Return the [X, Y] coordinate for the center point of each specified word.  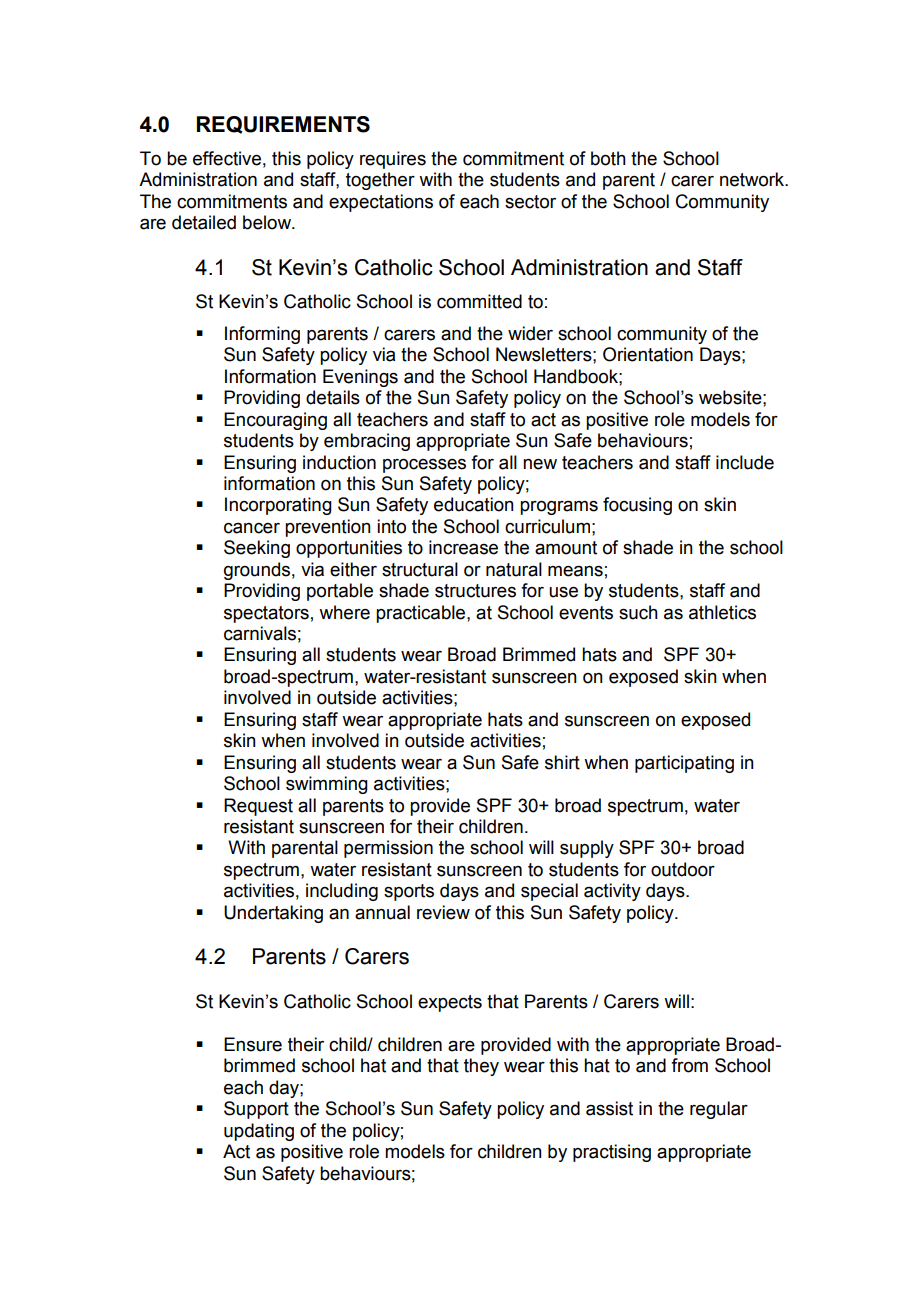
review [443, 912]
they [481, 1067]
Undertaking [273, 914]
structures [475, 591]
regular [719, 1110]
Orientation [648, 354]
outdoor [683, 869]
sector [530, 202]
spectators [266, 614]
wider [530, 333]
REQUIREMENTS [283, 125]
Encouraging [275, 421]
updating [259, 1132]
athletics [722, 612]
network [753, 179]
